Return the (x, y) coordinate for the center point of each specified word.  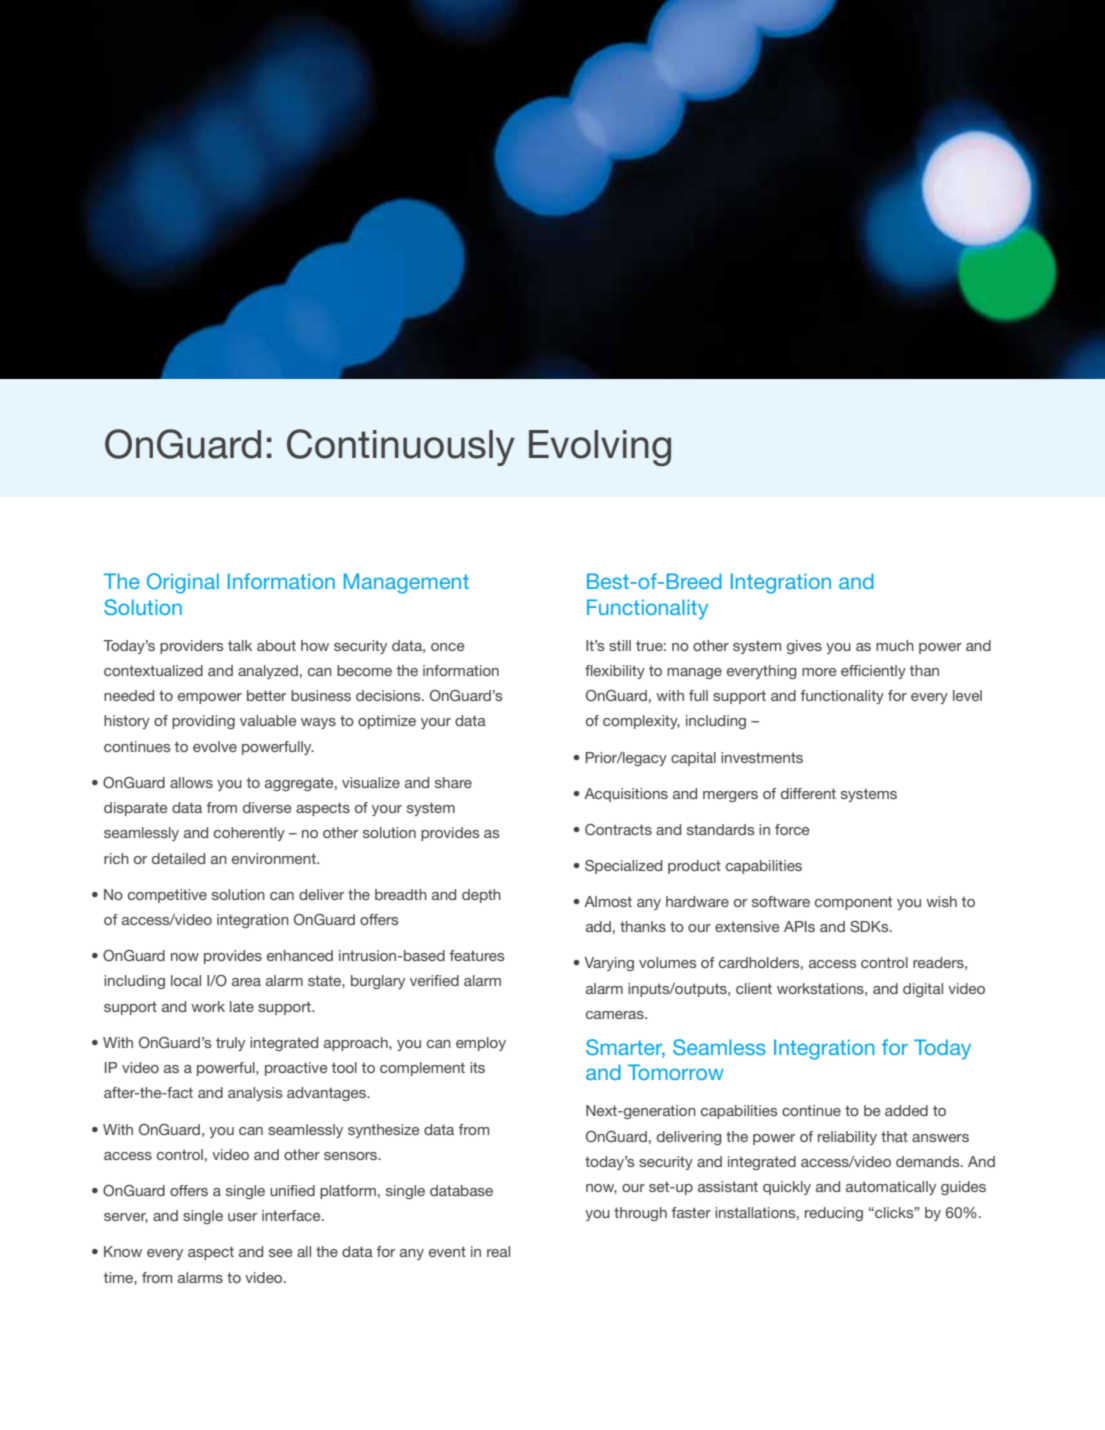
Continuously (401, 447)
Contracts (618, 830)
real (498, 1251)
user (242, 1217)
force (792, 829)
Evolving (600, 448)
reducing (834, 1214)
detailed (178, 858)
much (895, 645)
